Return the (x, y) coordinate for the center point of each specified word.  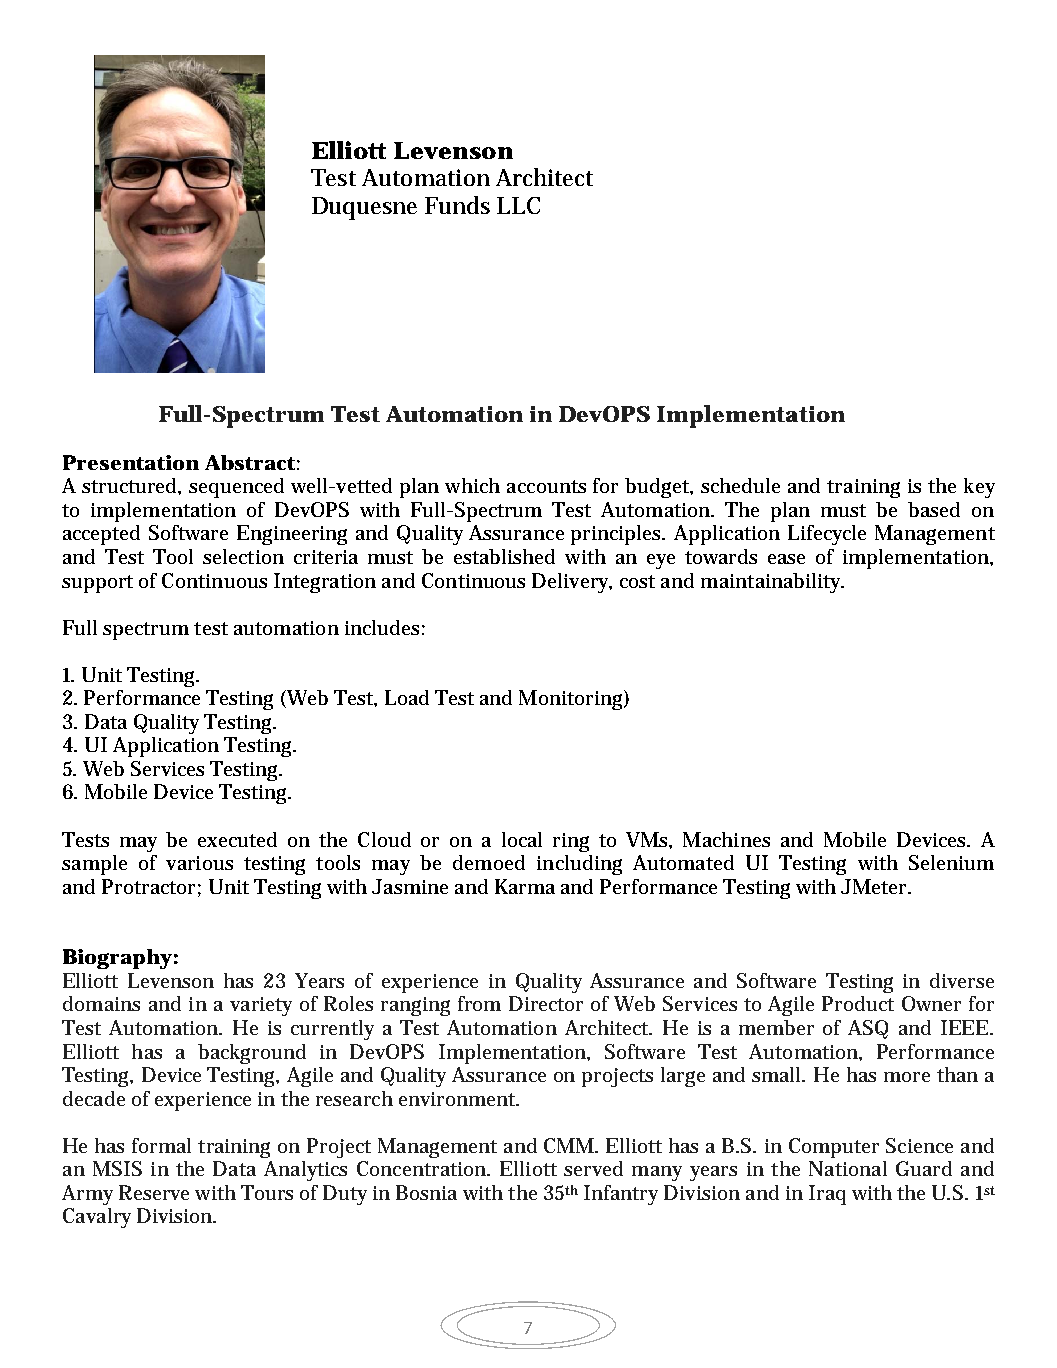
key (979, 488)
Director (546, 1003)
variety (261, 1006)
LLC (518, 205)
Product (858, 1003)
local (522, 839)
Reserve (154, 1192)
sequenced (236, 488)
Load (407, 697)
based (934, 509)
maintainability (772, 583)
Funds (457, 205)
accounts (546, 486)
